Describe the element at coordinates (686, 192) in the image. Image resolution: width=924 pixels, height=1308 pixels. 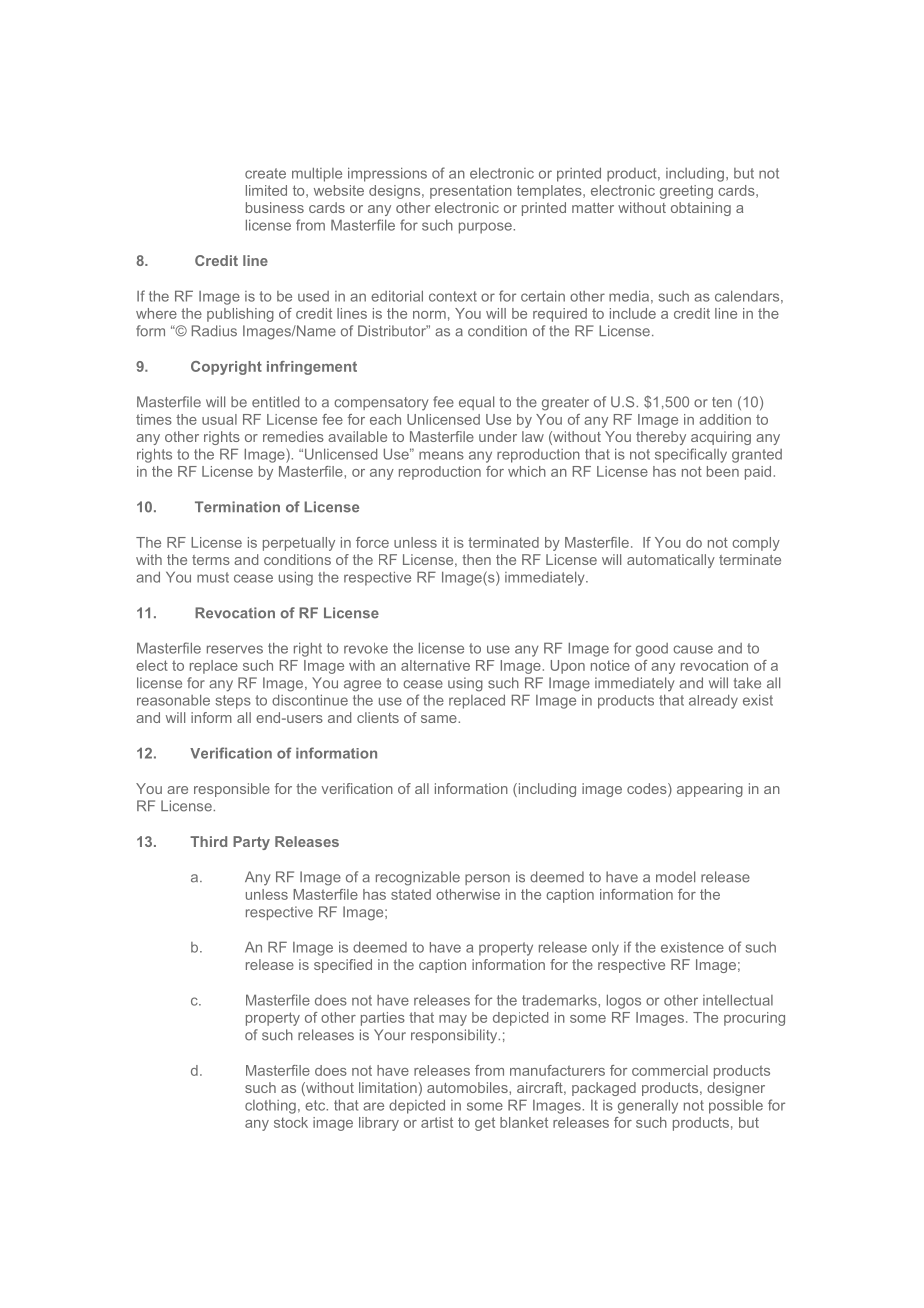
I see `greeting` at that location.
